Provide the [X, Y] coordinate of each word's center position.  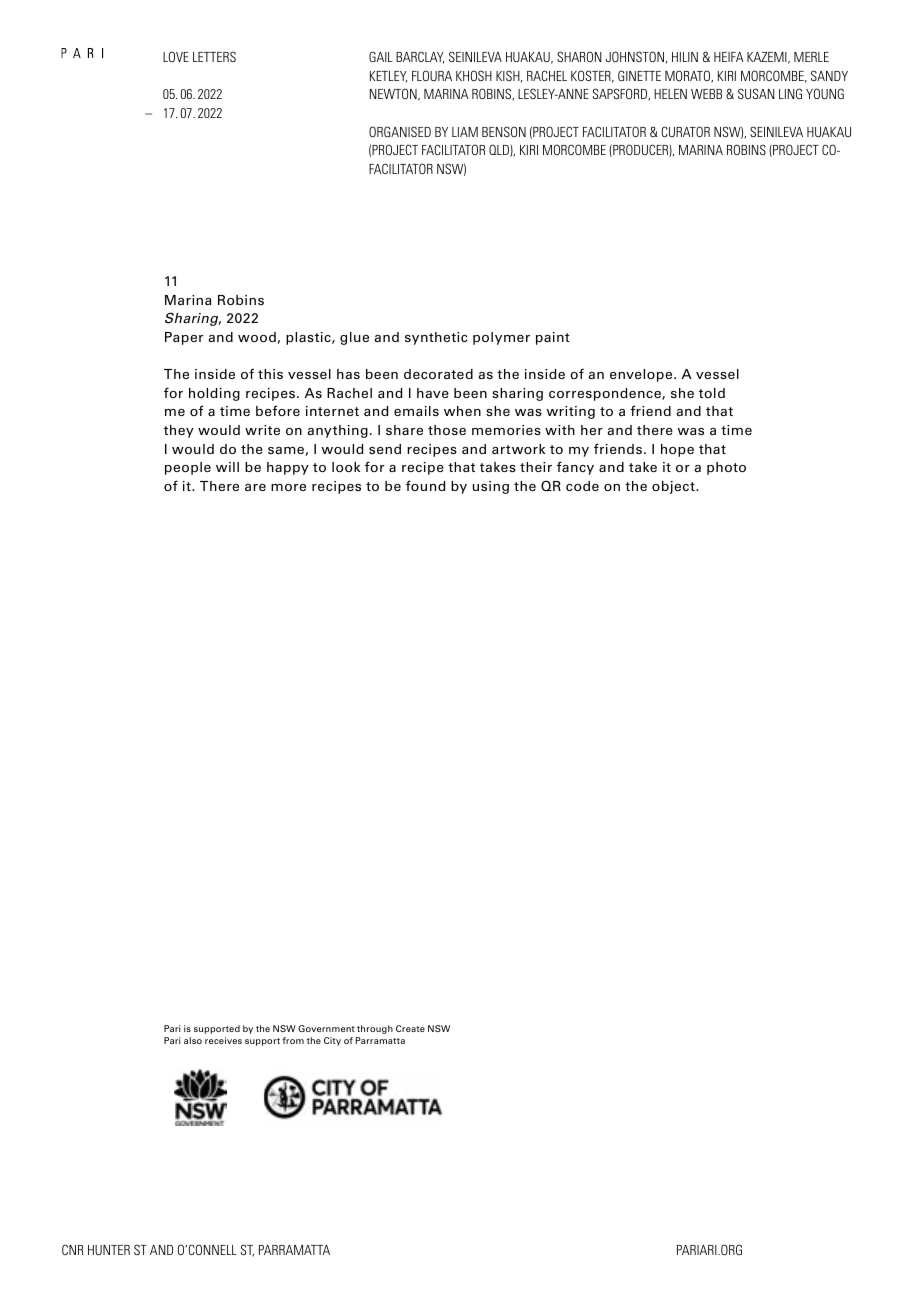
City [332, 1041]
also [193, 1040]
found [425, 485]
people [188, 468]
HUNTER [109, 1250]
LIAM [465, 132]
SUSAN [756, 93]
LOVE [176, 56]
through [375, 1029]
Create [410, 1028]
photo [726, 468]
